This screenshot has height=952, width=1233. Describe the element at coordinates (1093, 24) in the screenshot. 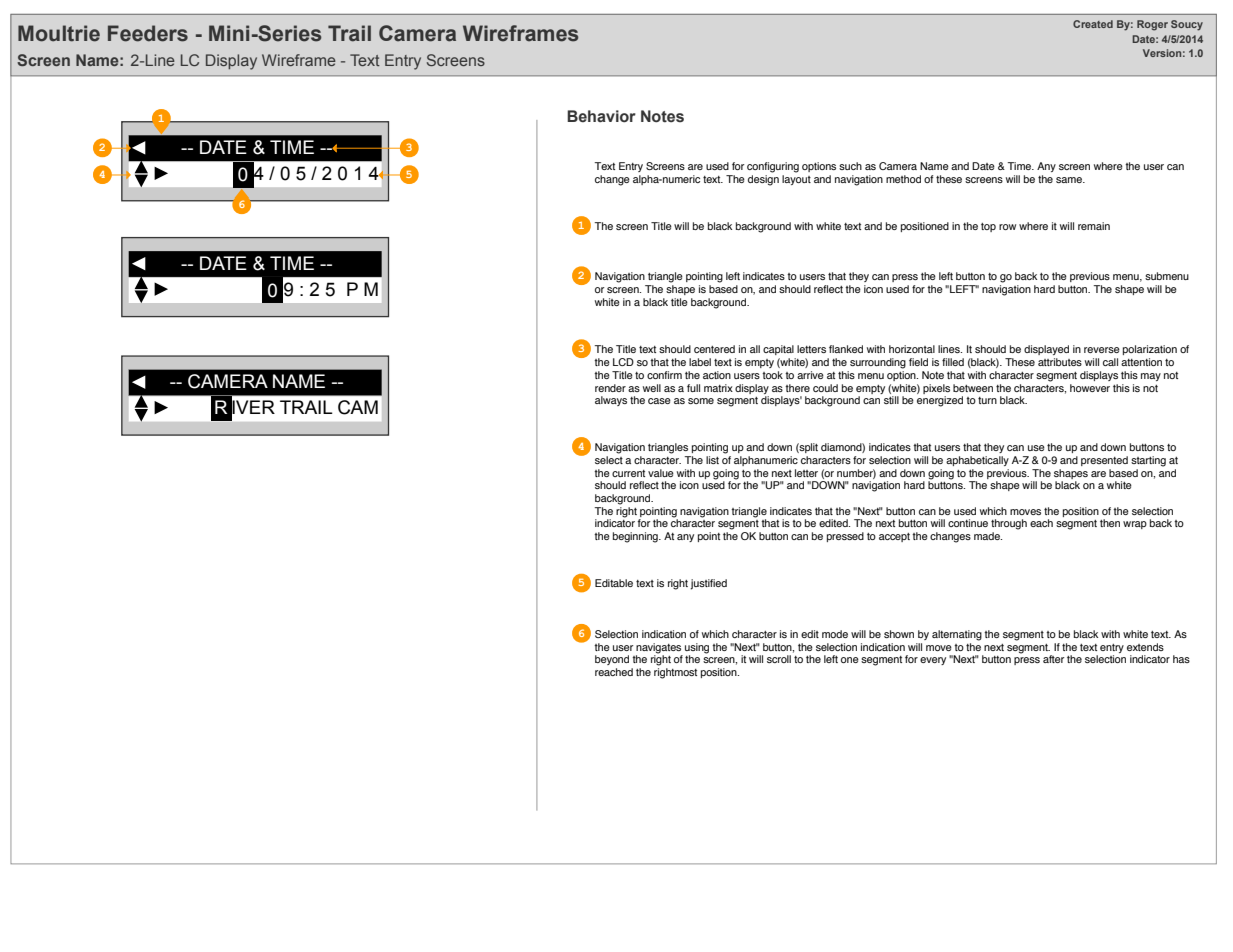

I see `Created` at that location.
